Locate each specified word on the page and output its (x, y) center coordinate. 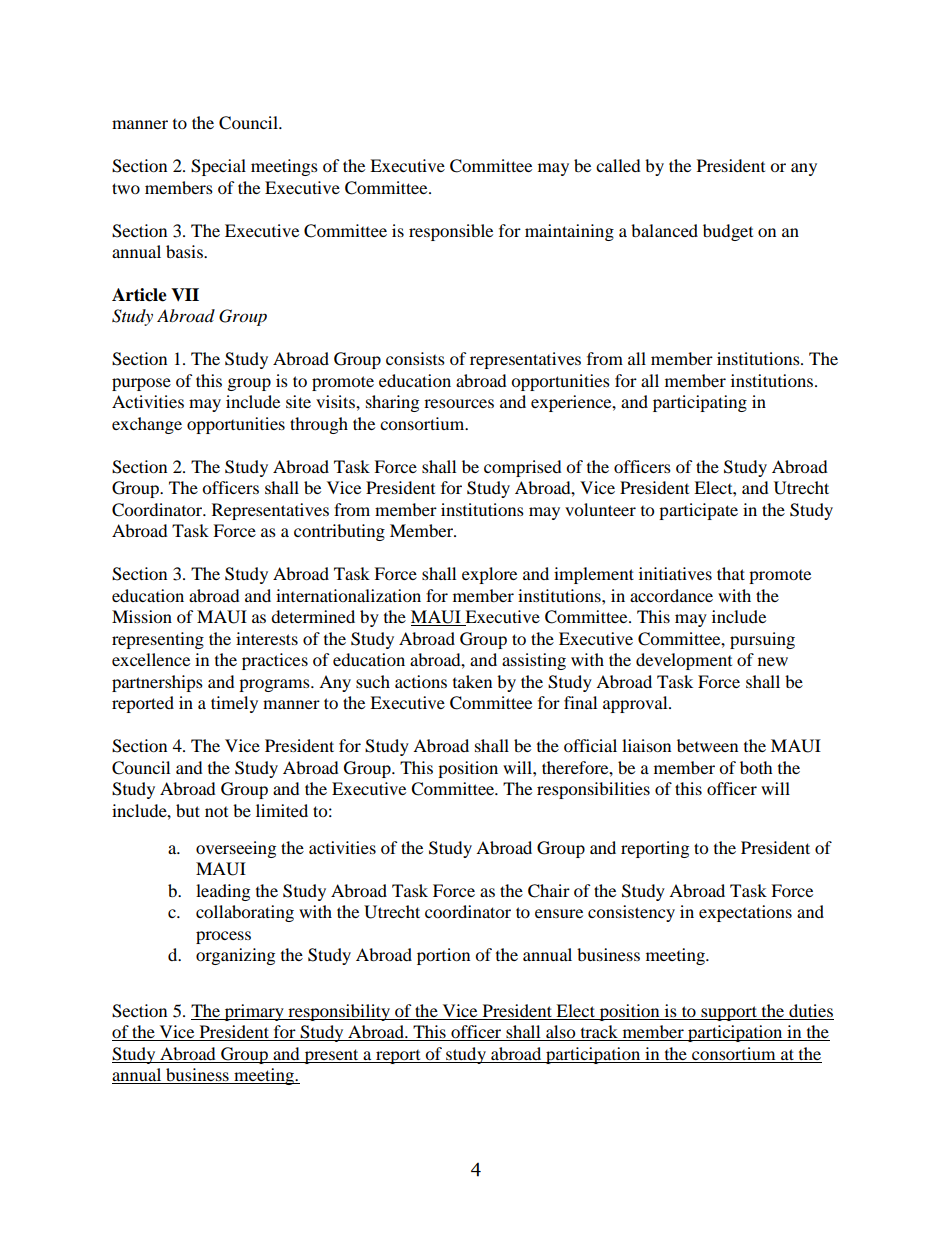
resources (459, 403)
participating (700, 403)
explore (489, 575)
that (731, 573)
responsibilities (593, 790)
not (216, 812)
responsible (451, 232)
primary (254, 1012)
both (756, 767)
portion (443, 956)
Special (218, 167)
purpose (141, 384)
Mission (142, 616)
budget (728, 232)
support (729, 1013)
